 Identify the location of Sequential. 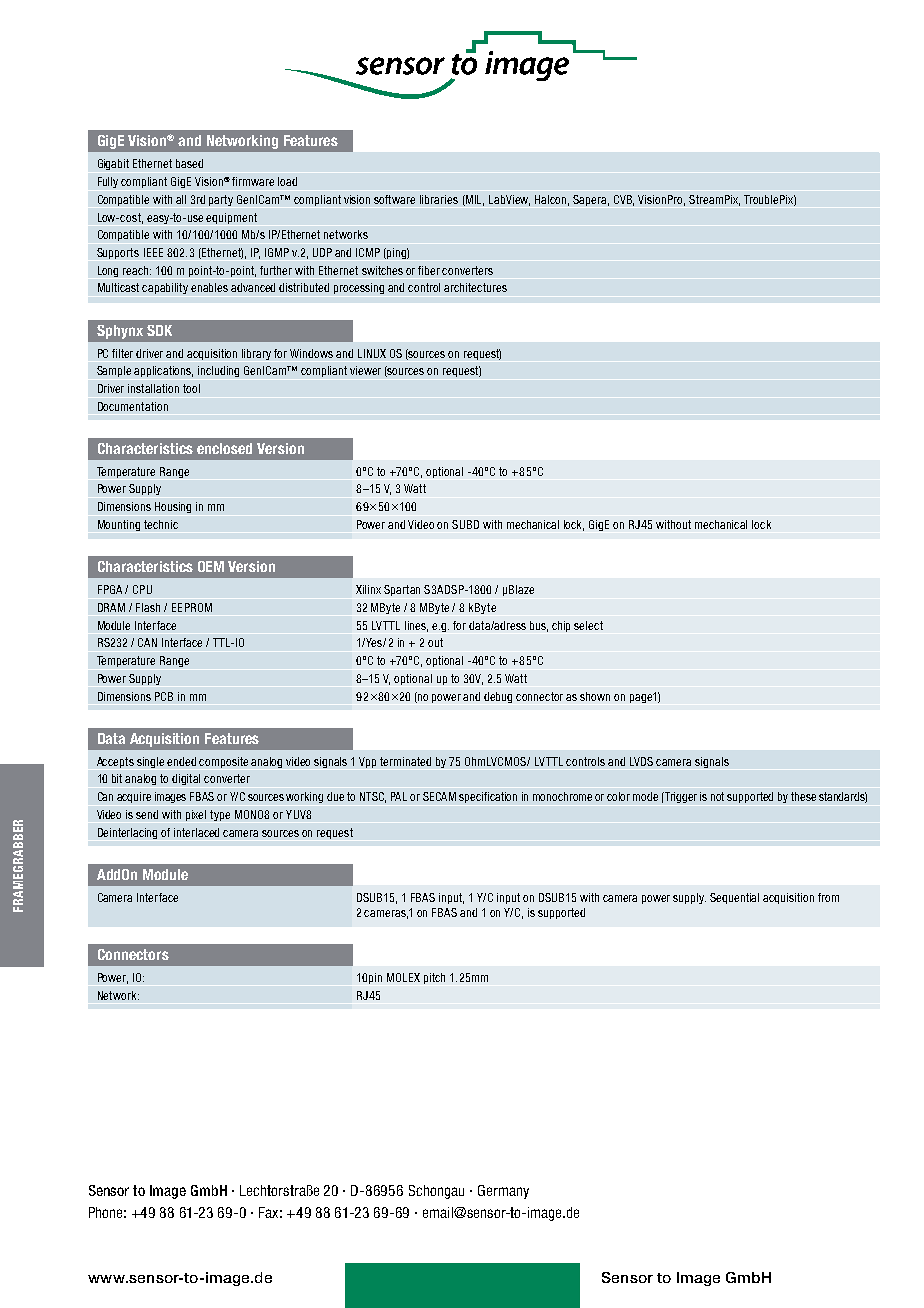
(734, 898).
